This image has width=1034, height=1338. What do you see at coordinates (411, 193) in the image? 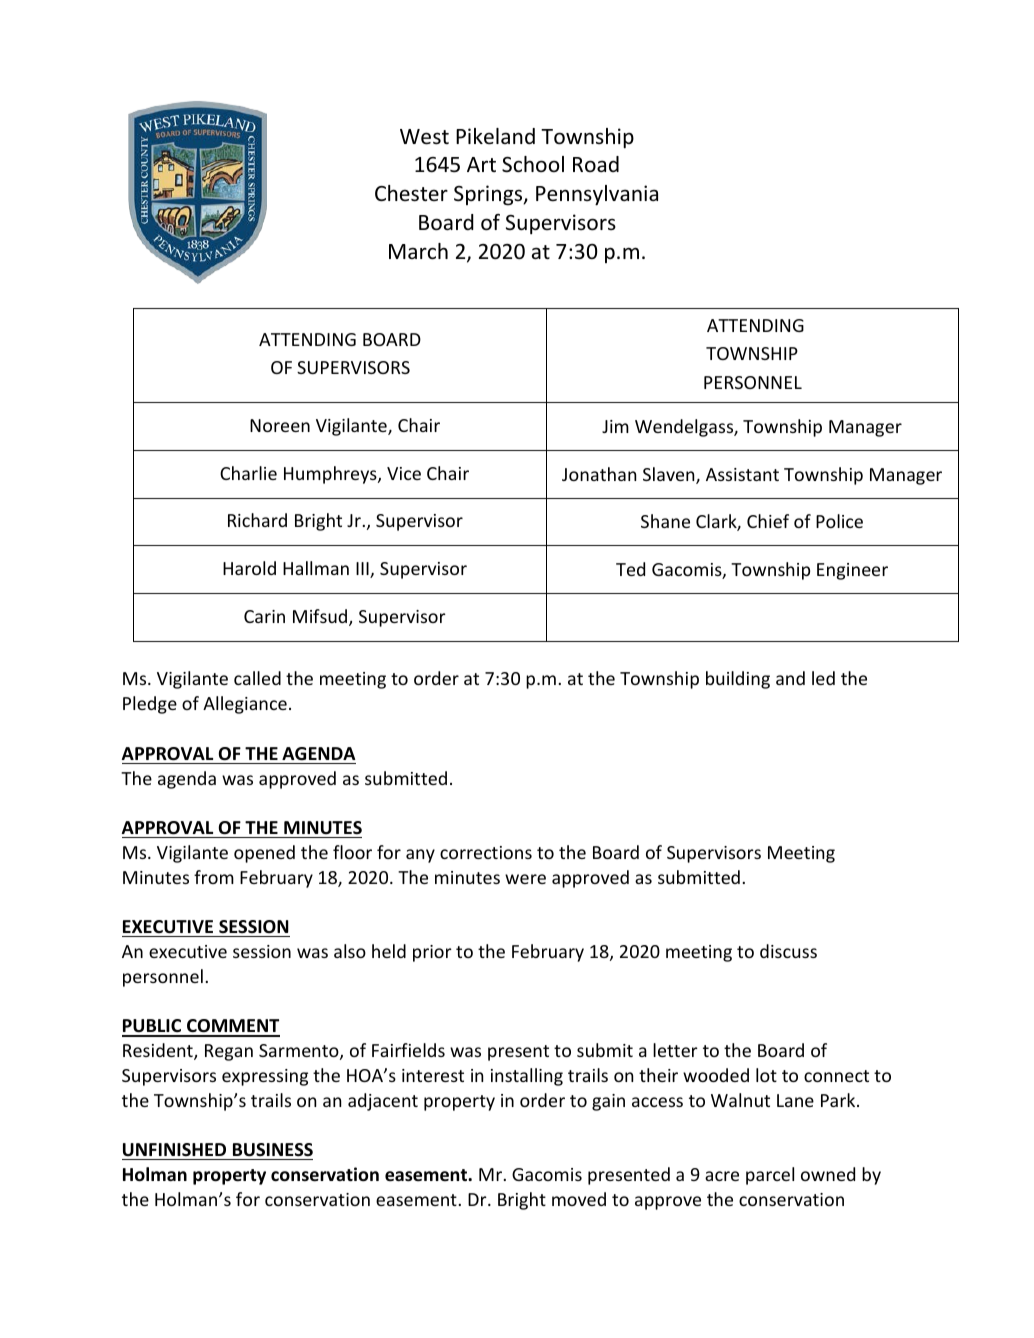
I see `Chester` at bounding box center [411, 193].
